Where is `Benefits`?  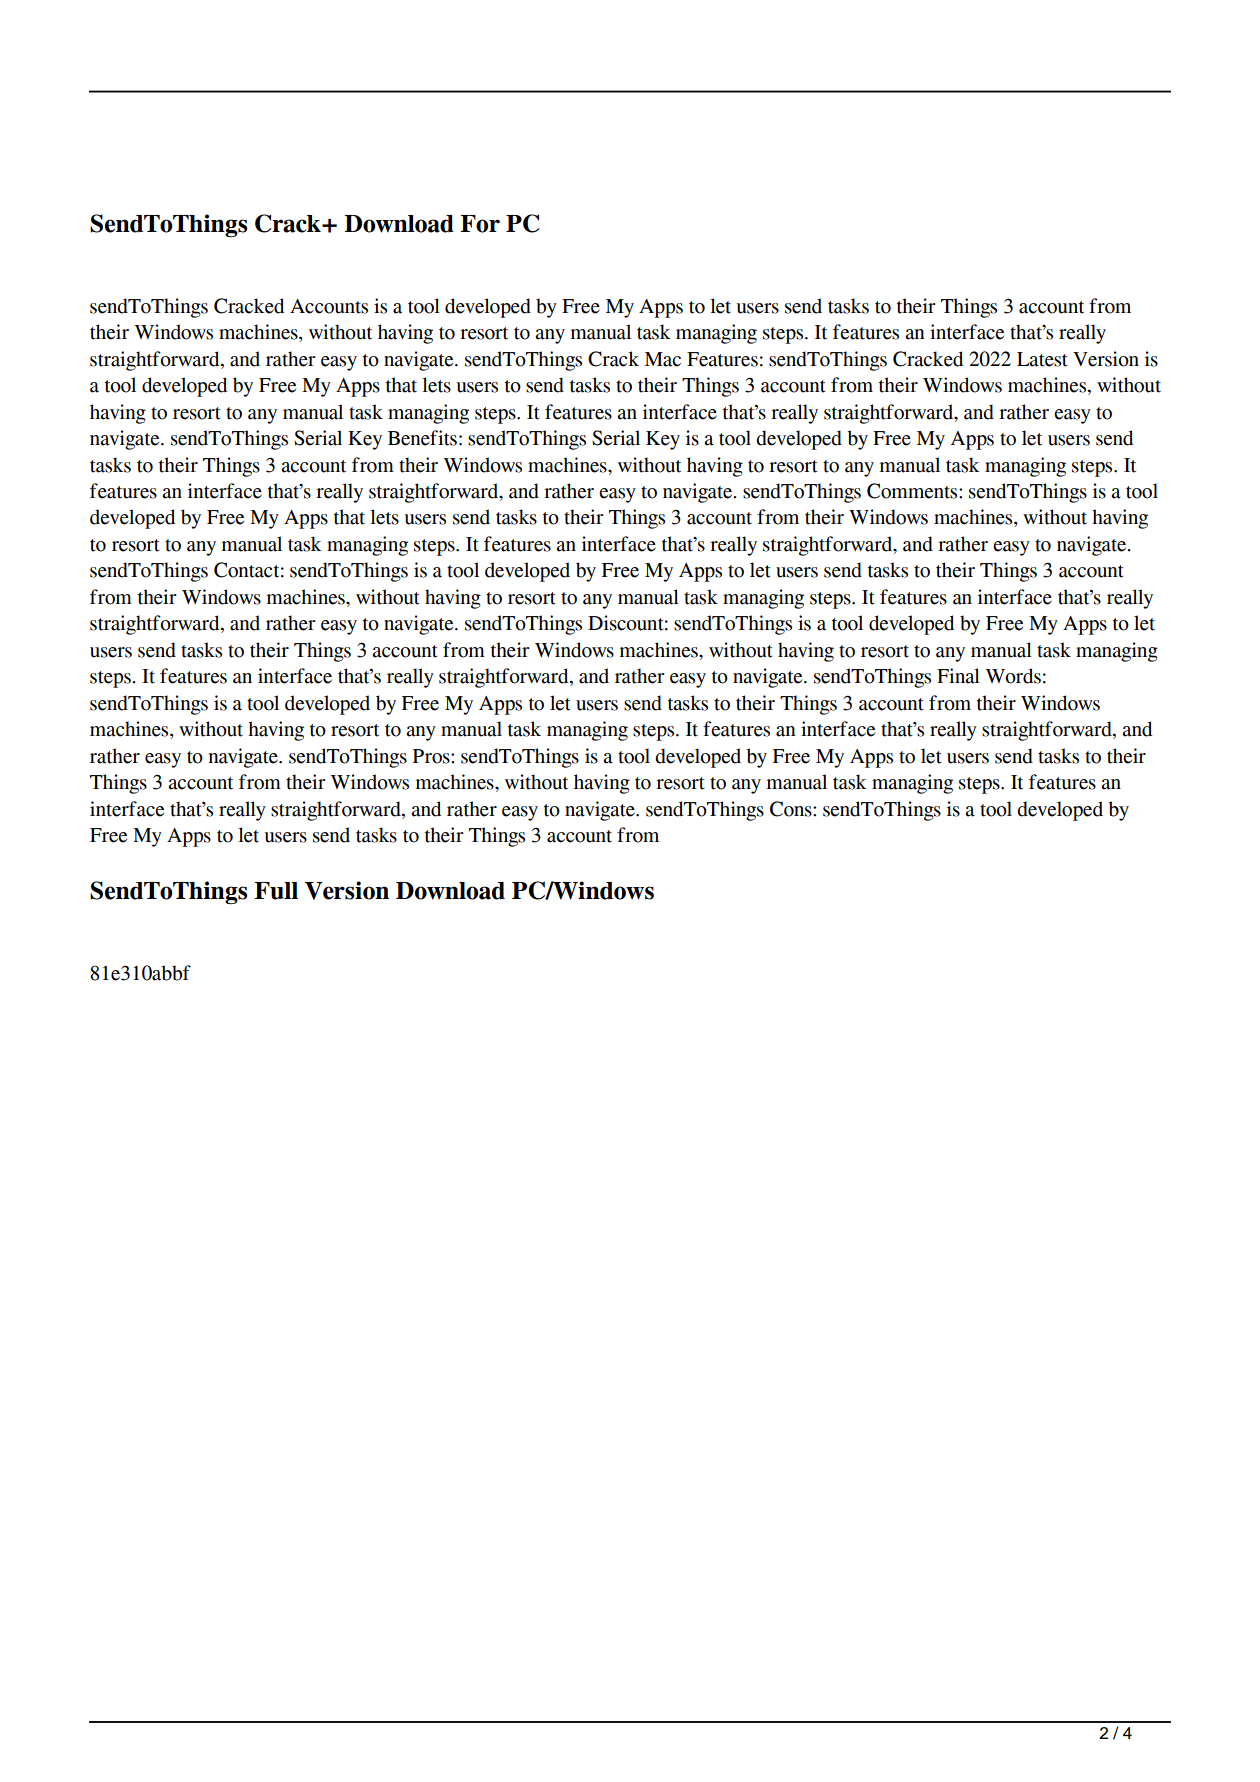 Benefits is located at coordinates (422, 438).
